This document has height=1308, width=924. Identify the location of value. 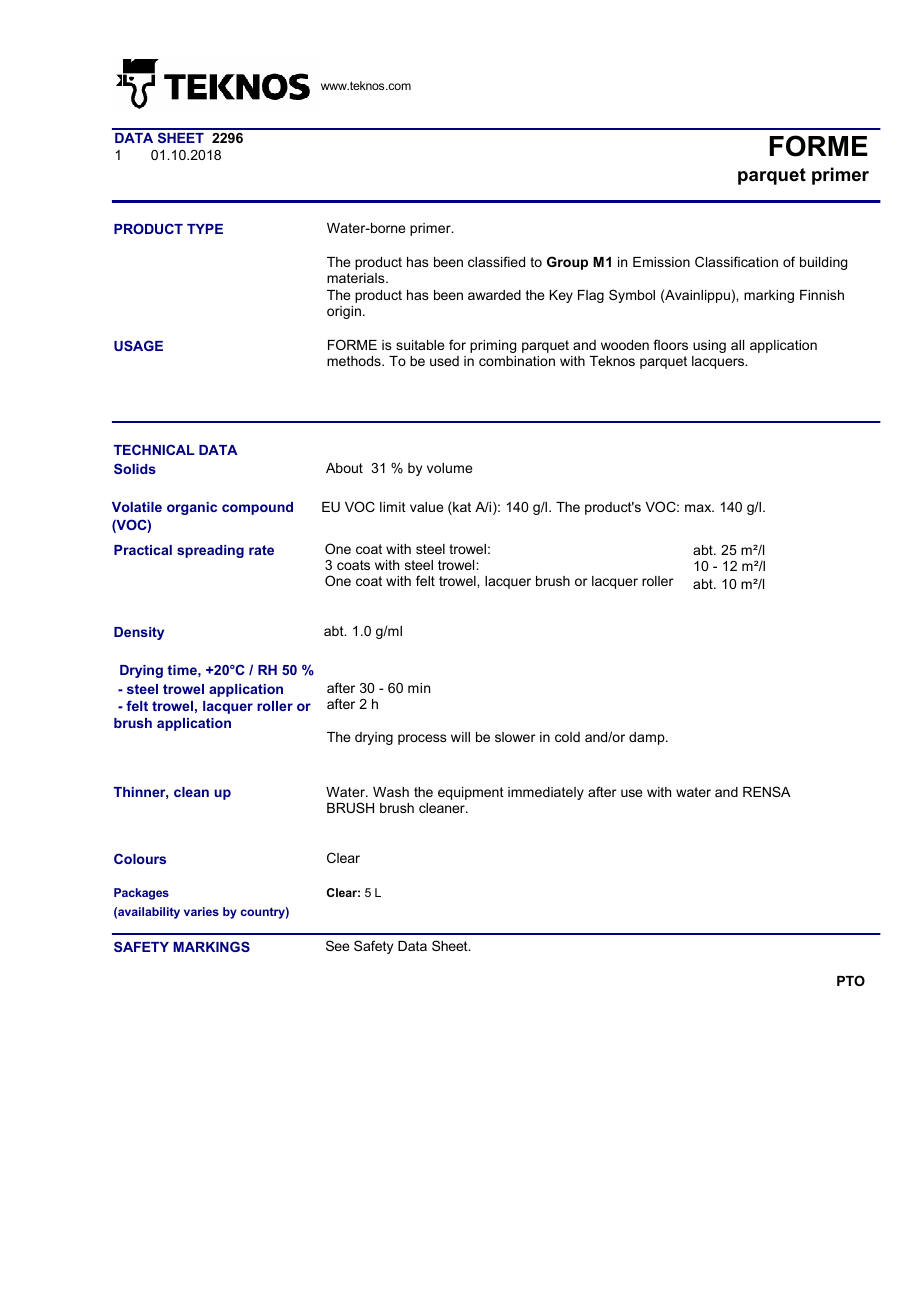
(426, 507).
